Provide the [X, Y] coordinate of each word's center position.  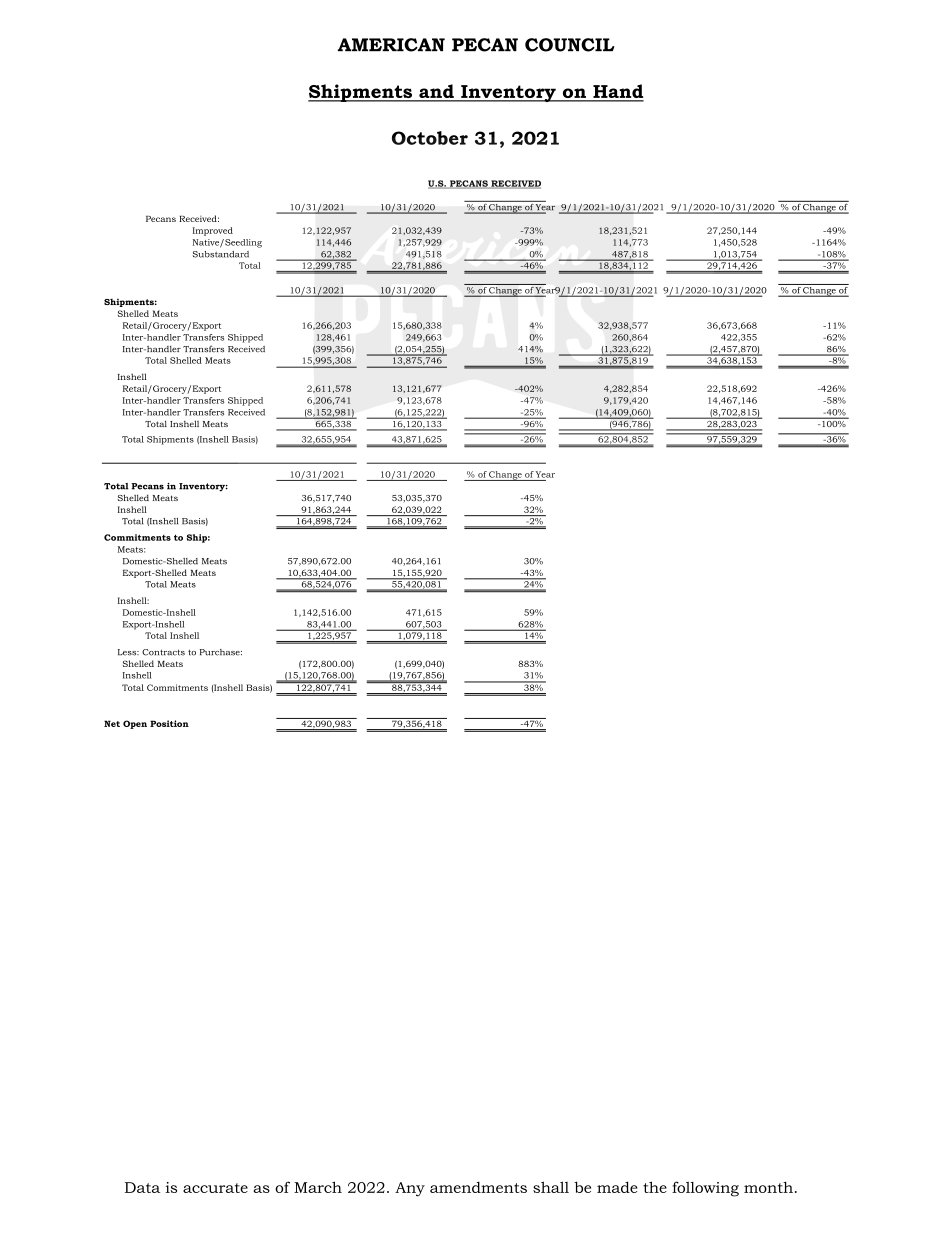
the [655, 1187]
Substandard [220, 254]
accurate [215, 1188]
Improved [213, 231]
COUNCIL [570, 45]
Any [410, 1189]
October [430, 138]
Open [135, 724]
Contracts [163, 652]
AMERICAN [391, 45]
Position [169, 723]
